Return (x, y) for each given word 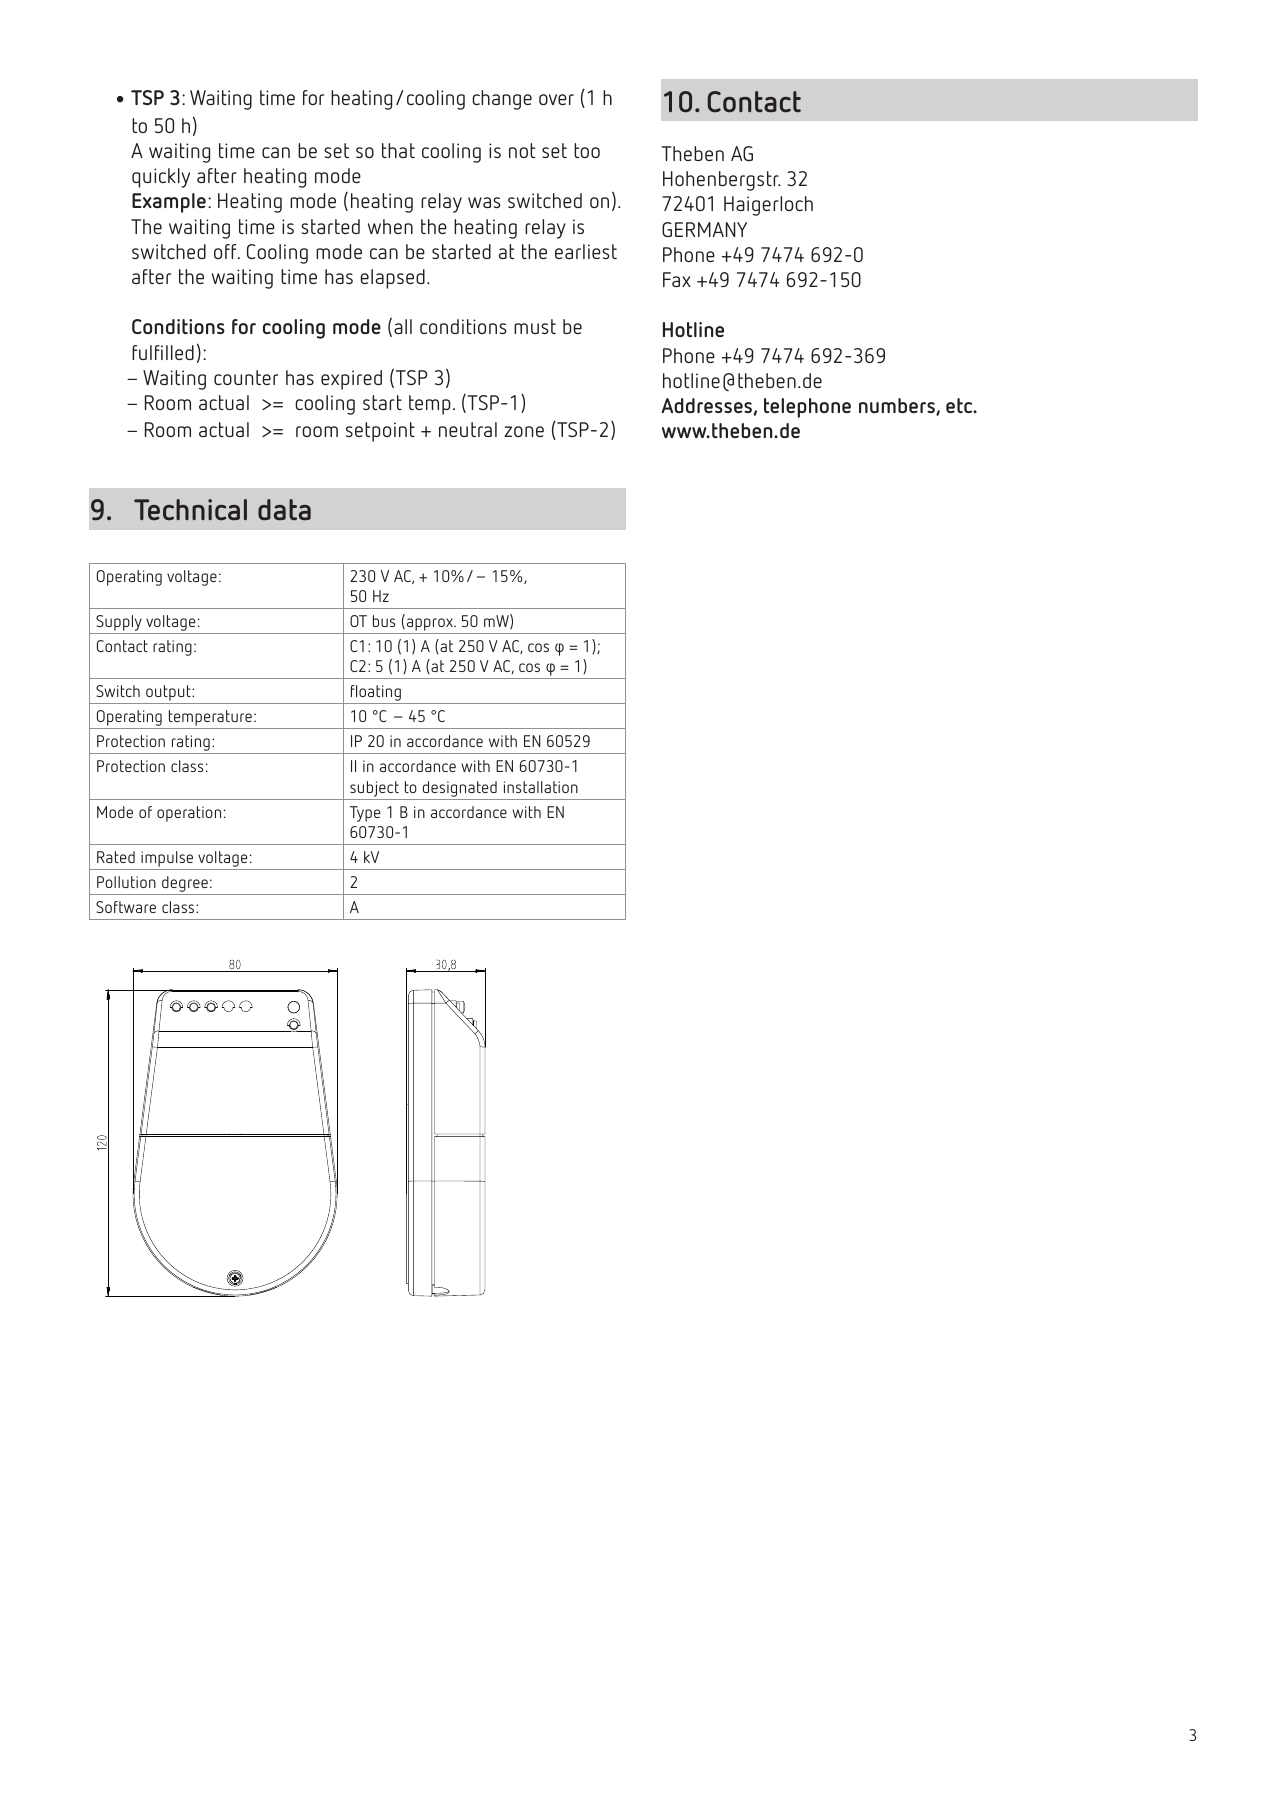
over (556, 99)
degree (185, 884)
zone (524, 431)
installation (541, 787)
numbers (898, 406)
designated (460, 789)
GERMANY (704, 229)
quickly (161, 178)
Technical (190, 510)
